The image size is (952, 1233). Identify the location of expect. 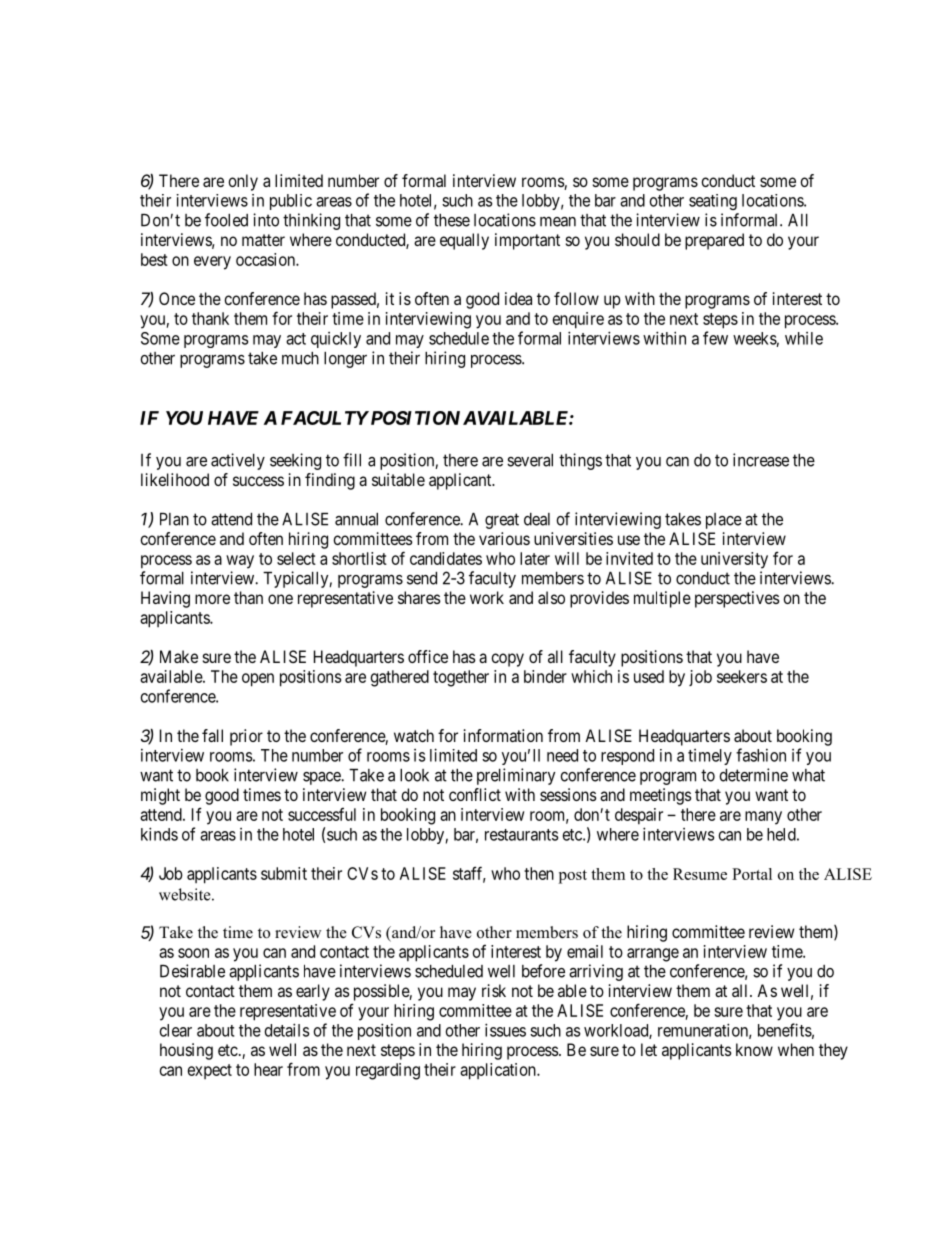
(210, 1071).
